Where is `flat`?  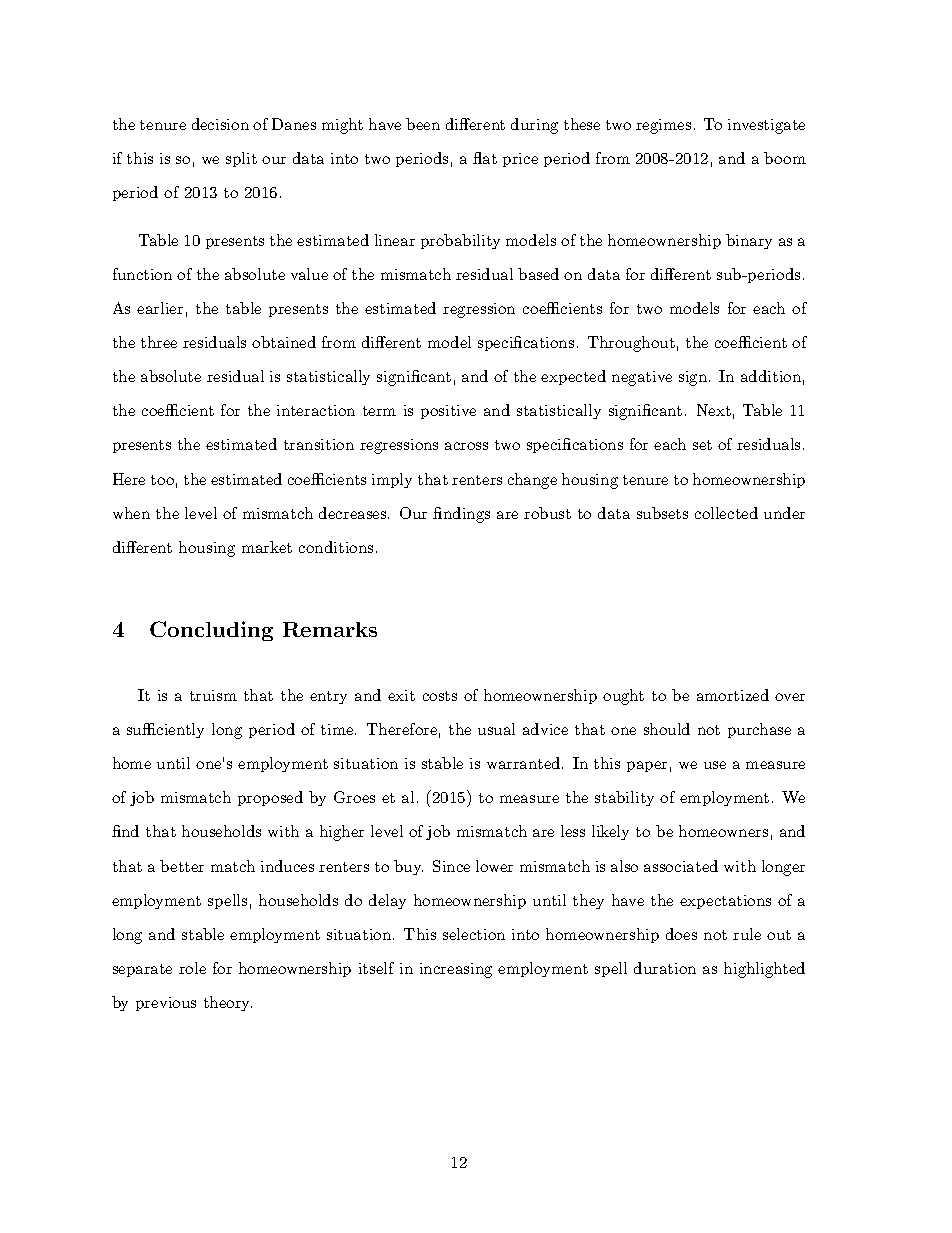 flat is located at coordinates (485, 158).
